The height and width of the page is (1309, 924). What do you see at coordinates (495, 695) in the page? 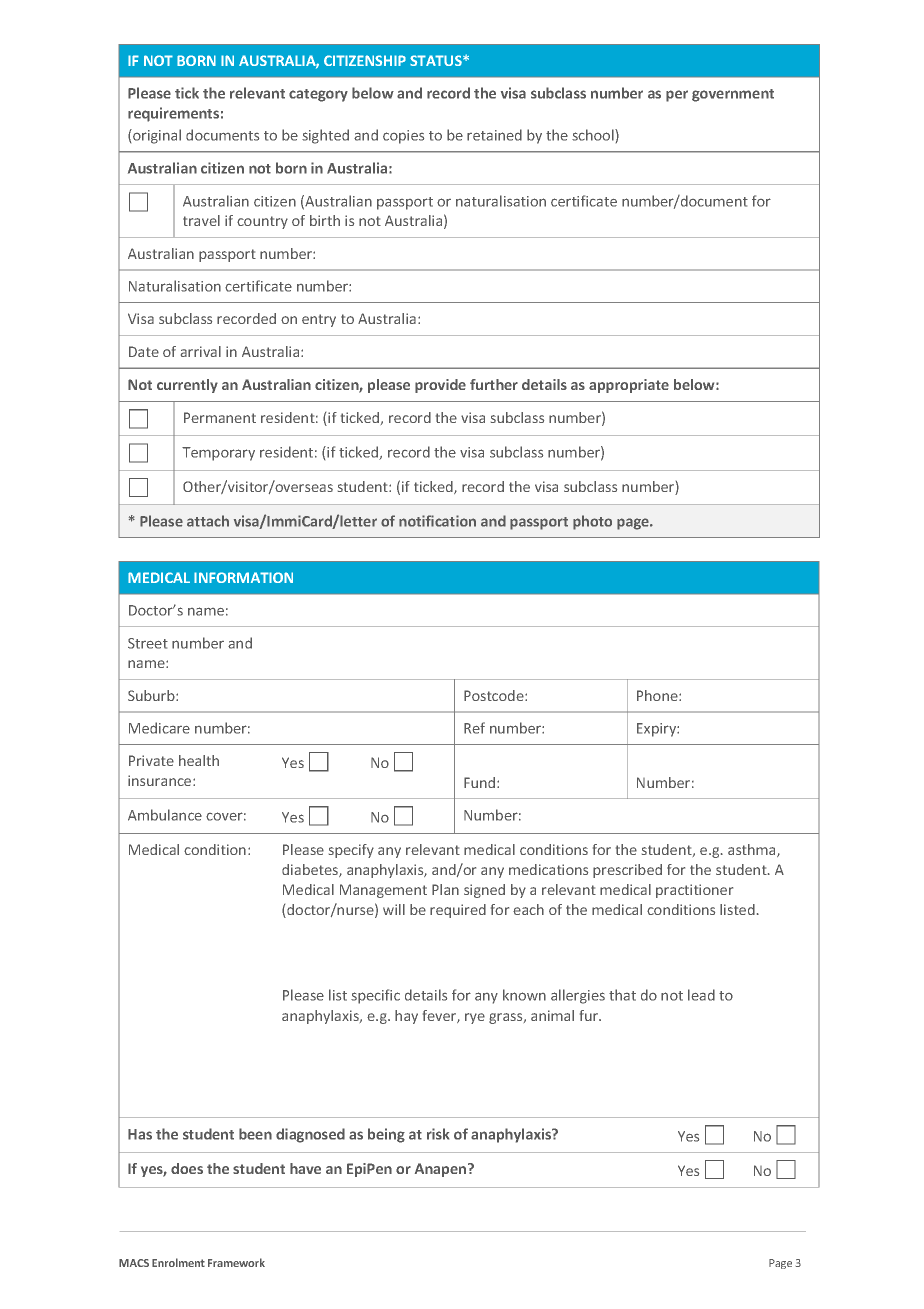
I see `Postcode` at bounding box center [495, 695].
